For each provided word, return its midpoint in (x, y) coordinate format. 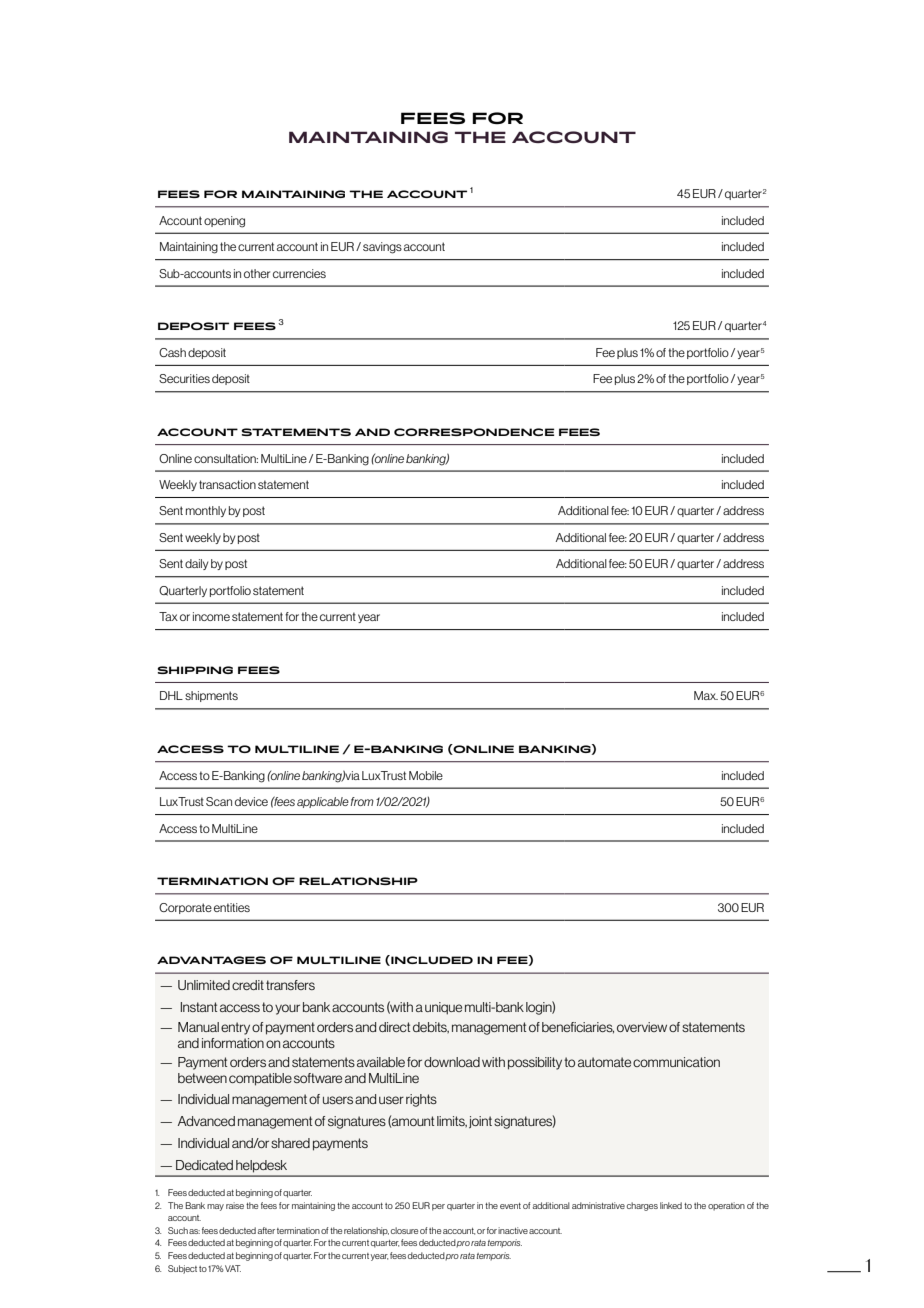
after (266, 1230)
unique (443, 1008)
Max (706, 695)
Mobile (426, 775)
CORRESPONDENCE (474, 432)
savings (382, 248)
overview (642, 1027)
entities (232, 907)
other (257, 273)
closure (404, 1230)
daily (196, 564)
